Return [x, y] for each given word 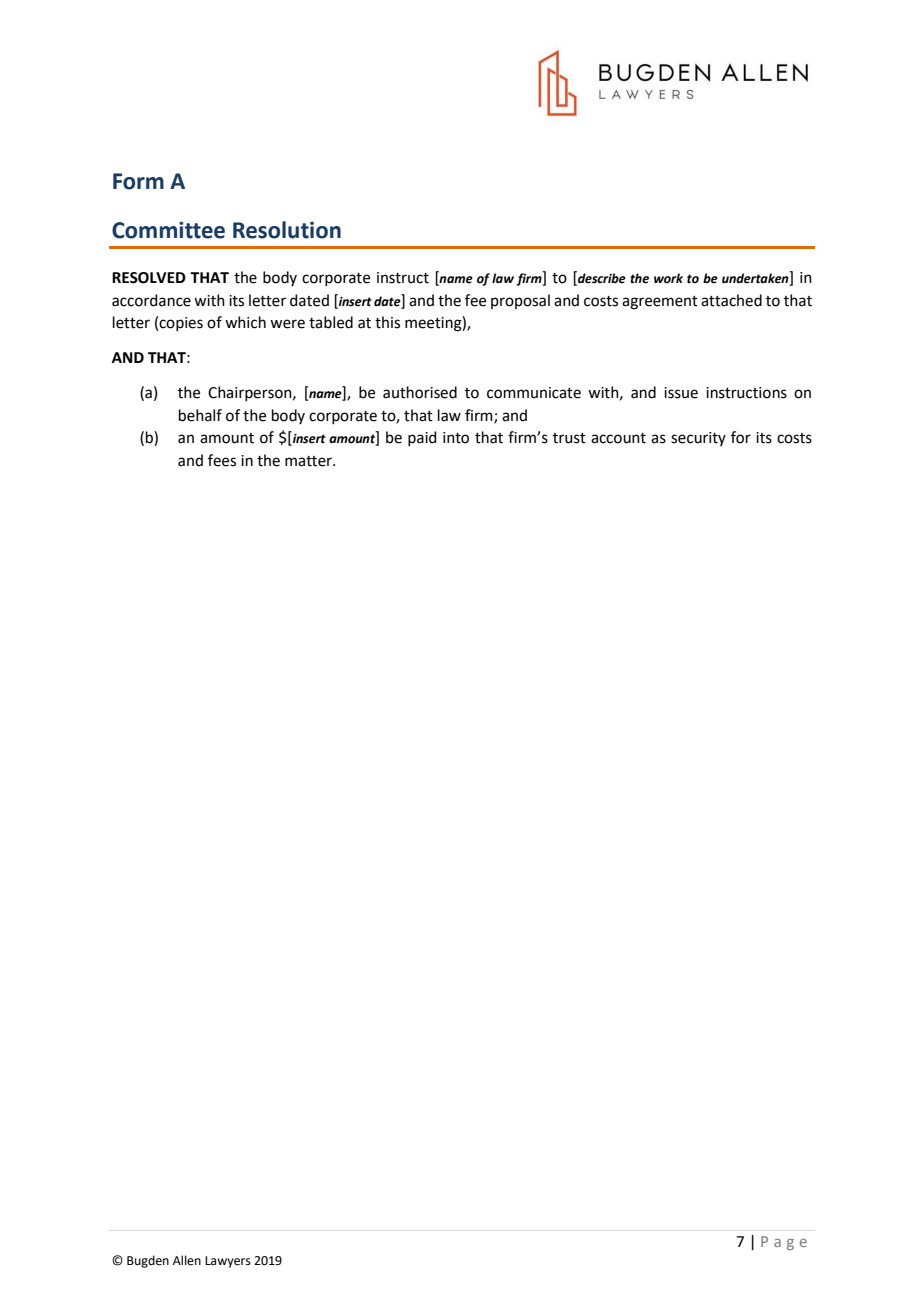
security [698, 439]
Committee [168, 230]
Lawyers [228, 1262]
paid [422, 438]
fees [222, 460]
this [387, 322]
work [668, 278]
